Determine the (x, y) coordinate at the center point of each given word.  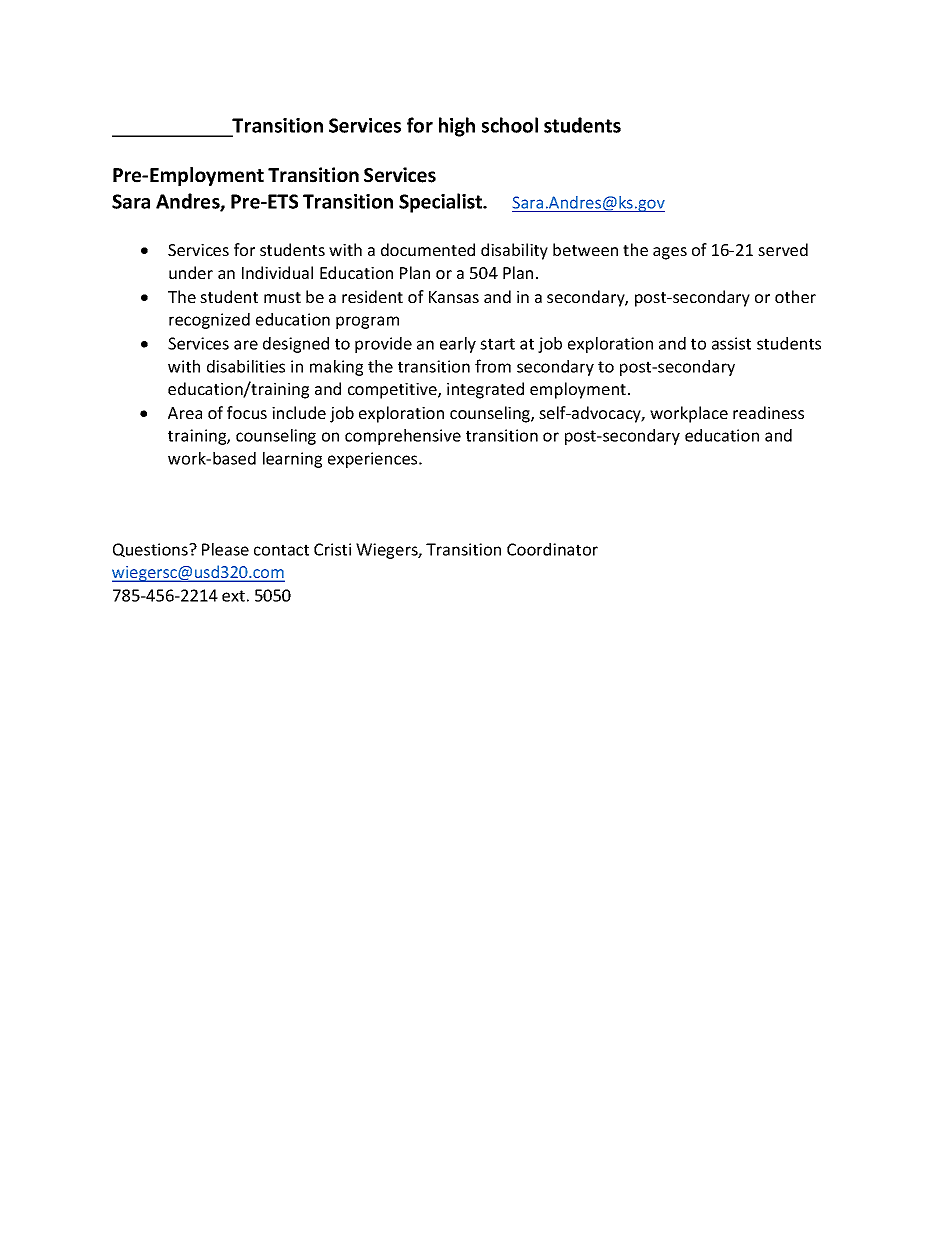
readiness (768, 412)
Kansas (454, 297)
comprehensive (403, 437)
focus (247, 412)
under (191, 272)
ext (233, 596)
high (457, 127)
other (795, 296)
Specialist (442, 203)
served (783, 249)
